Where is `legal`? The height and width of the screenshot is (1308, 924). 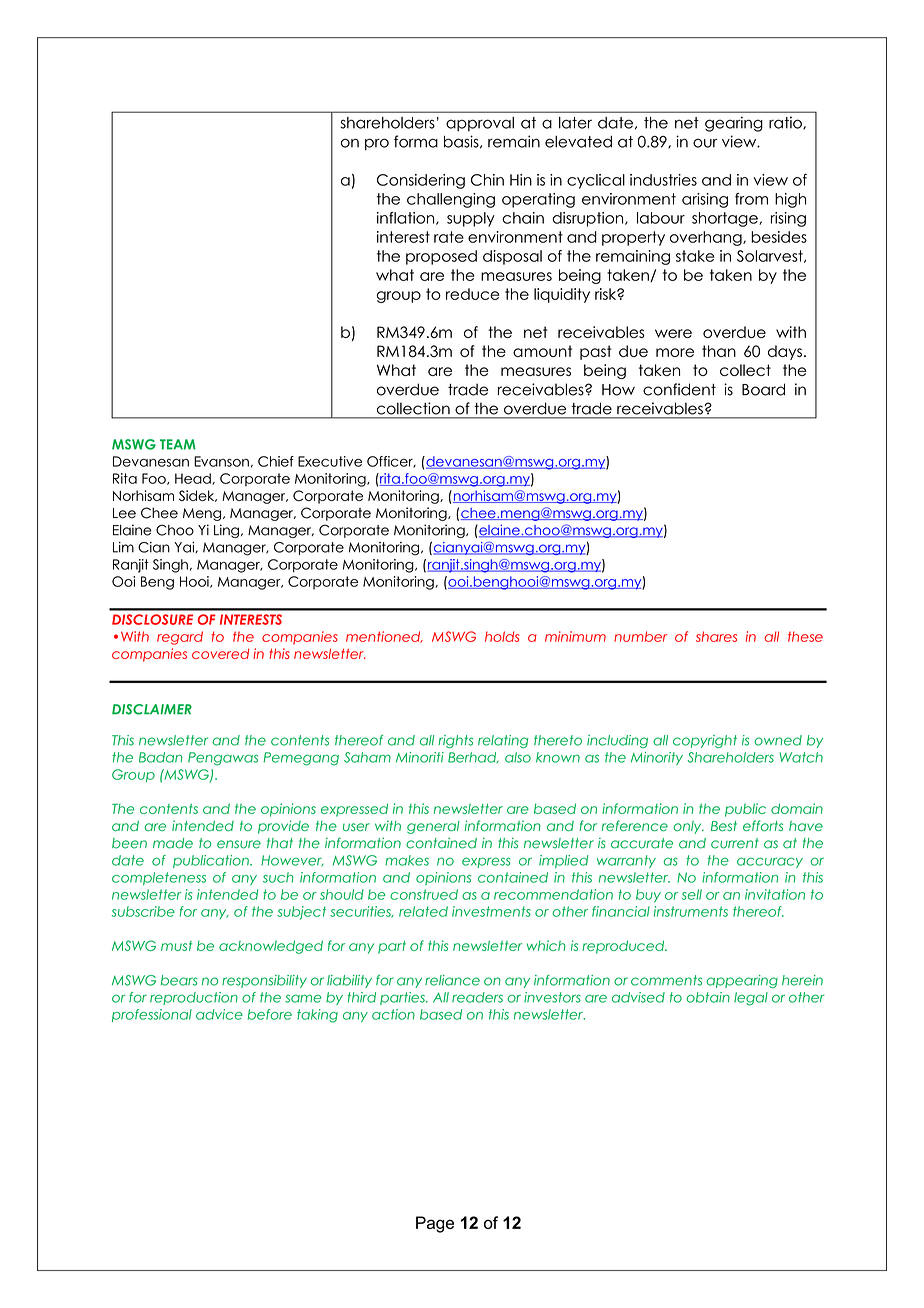
legal is located at coordinates (751, 999).
